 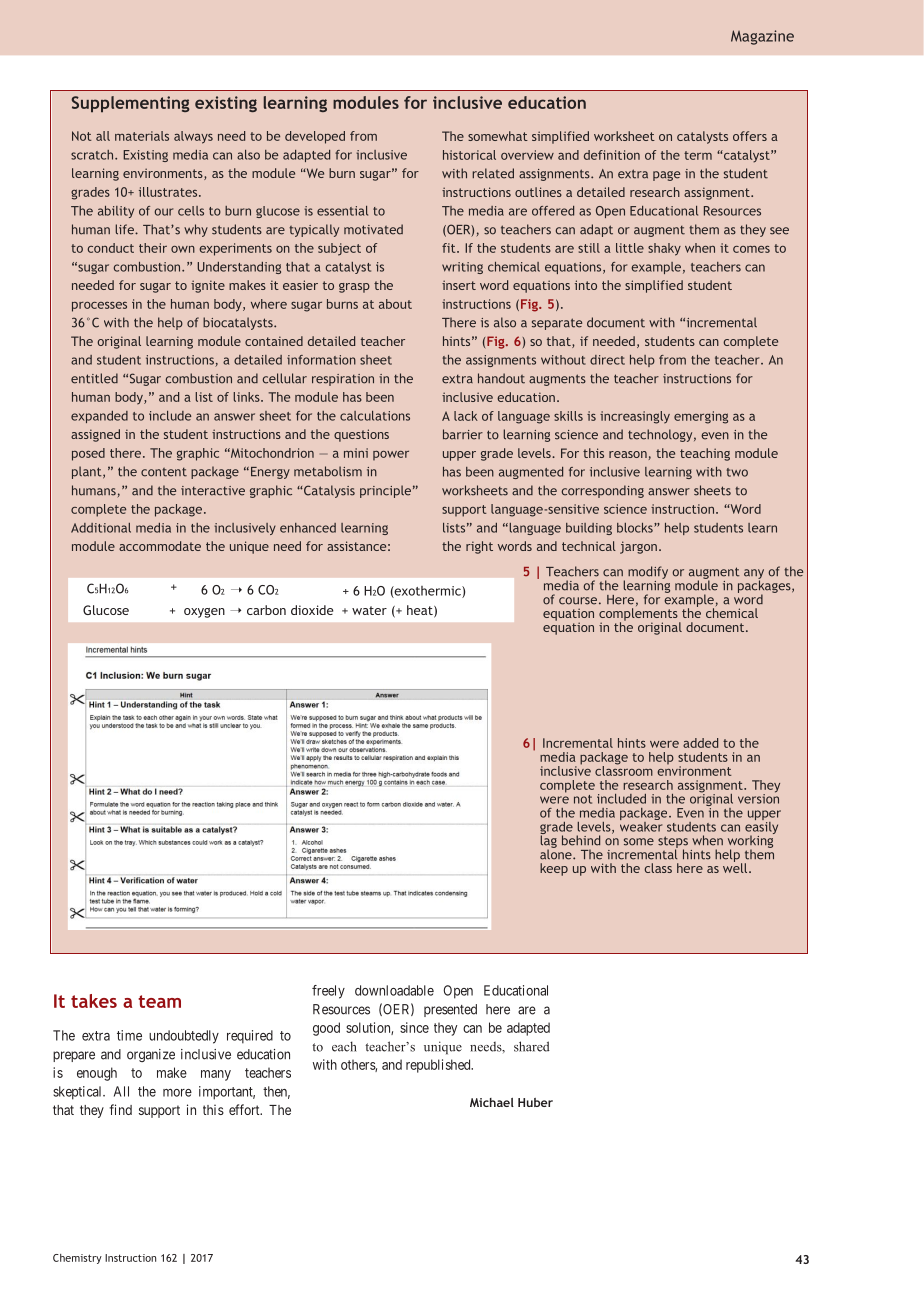 What do you see at coordinates (391, 455) in the document?
I see `power` at bounding box center [391, 455].
